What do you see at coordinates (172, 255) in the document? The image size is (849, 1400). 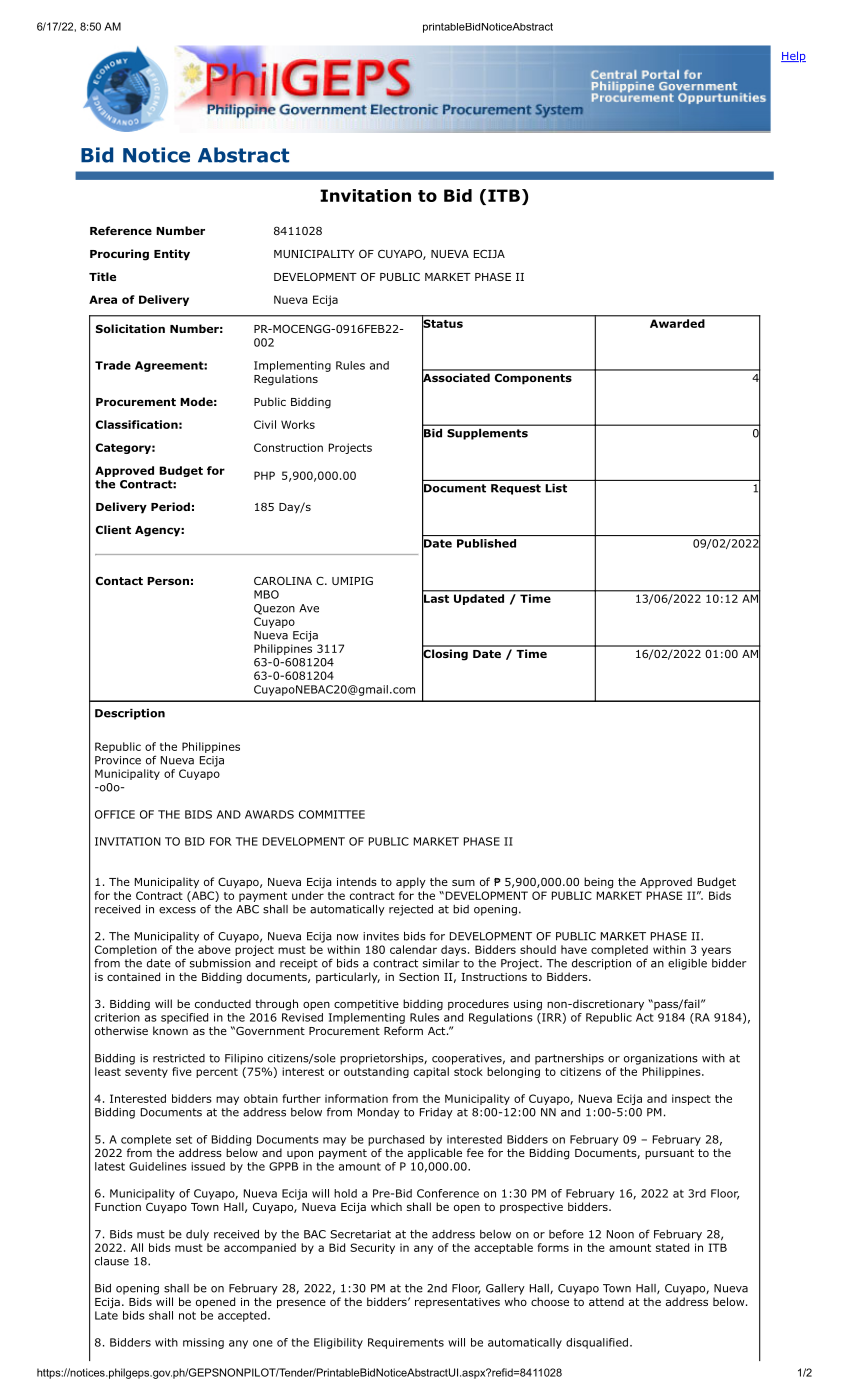 I see `Entity` at bounding box center [172, 255].
